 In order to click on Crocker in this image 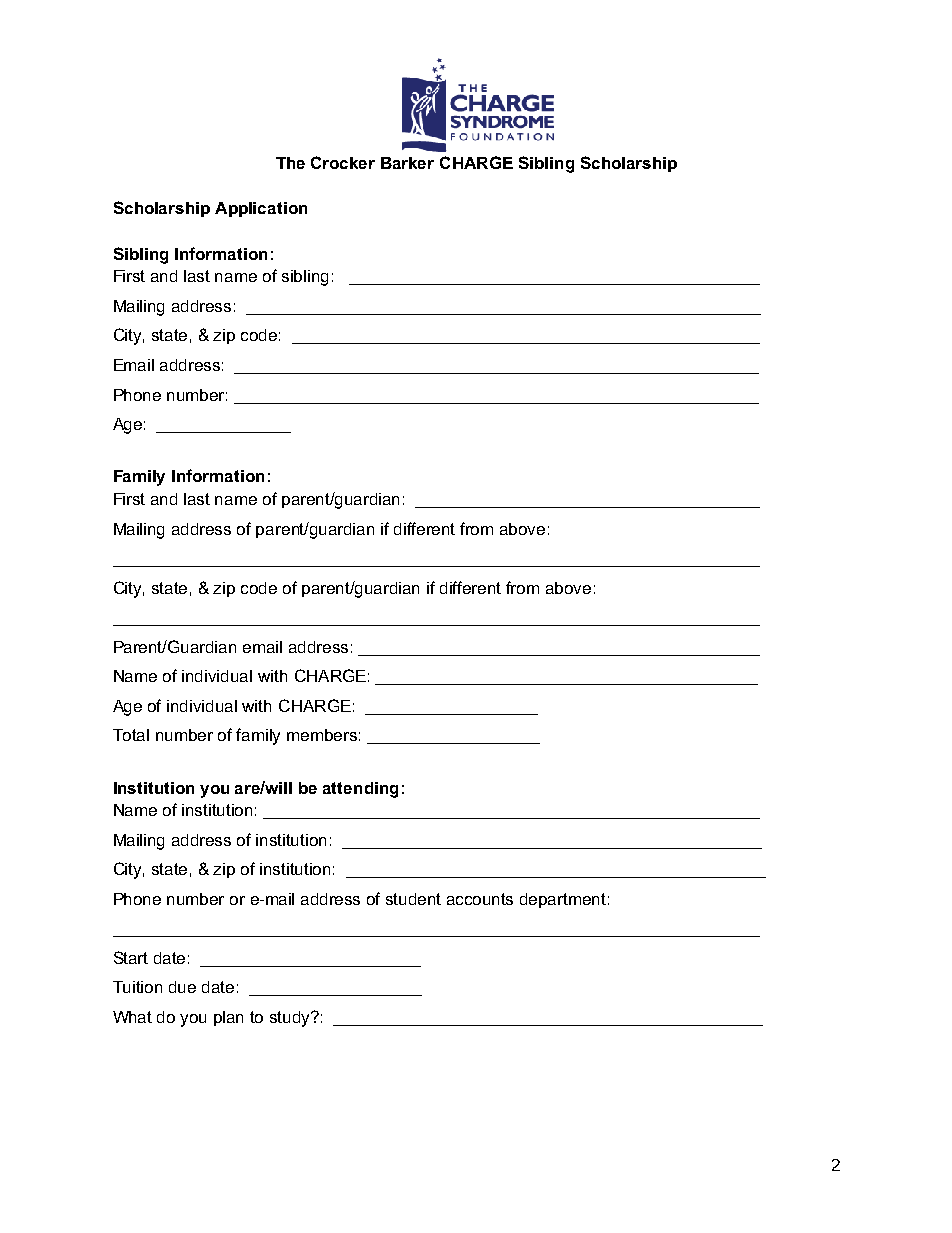, I will do `click(343, 162)`.
